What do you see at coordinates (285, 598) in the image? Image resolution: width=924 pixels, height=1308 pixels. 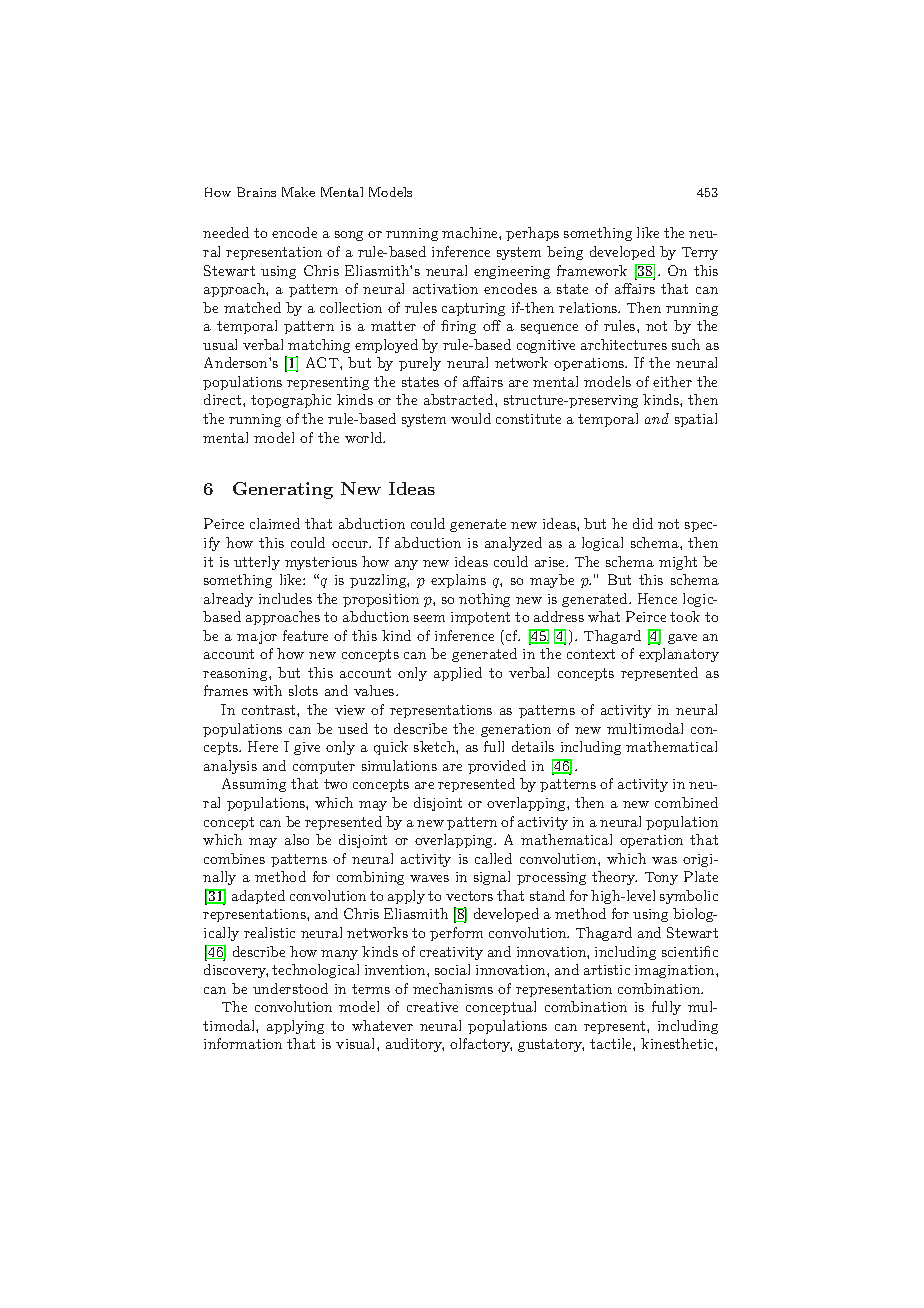 I see `includes` at bounding box center [285, 598].
